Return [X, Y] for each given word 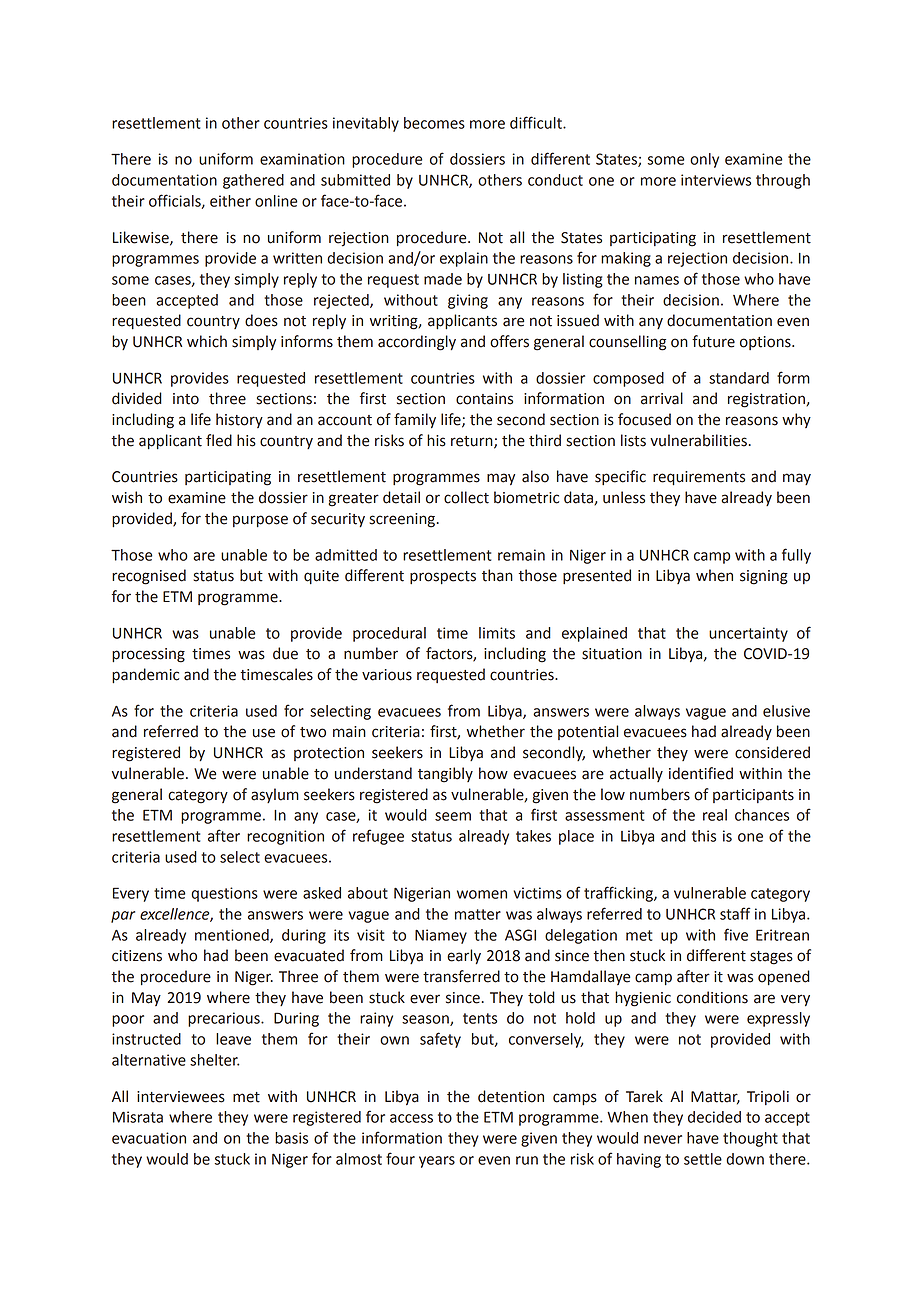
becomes [434, 123]
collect [466, 497]
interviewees [181, 1097]
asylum [275, 795]
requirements [699, 478]
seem [453, 816]
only [704, 160]
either [230, 201]
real [715, 815]
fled [219, 440]
